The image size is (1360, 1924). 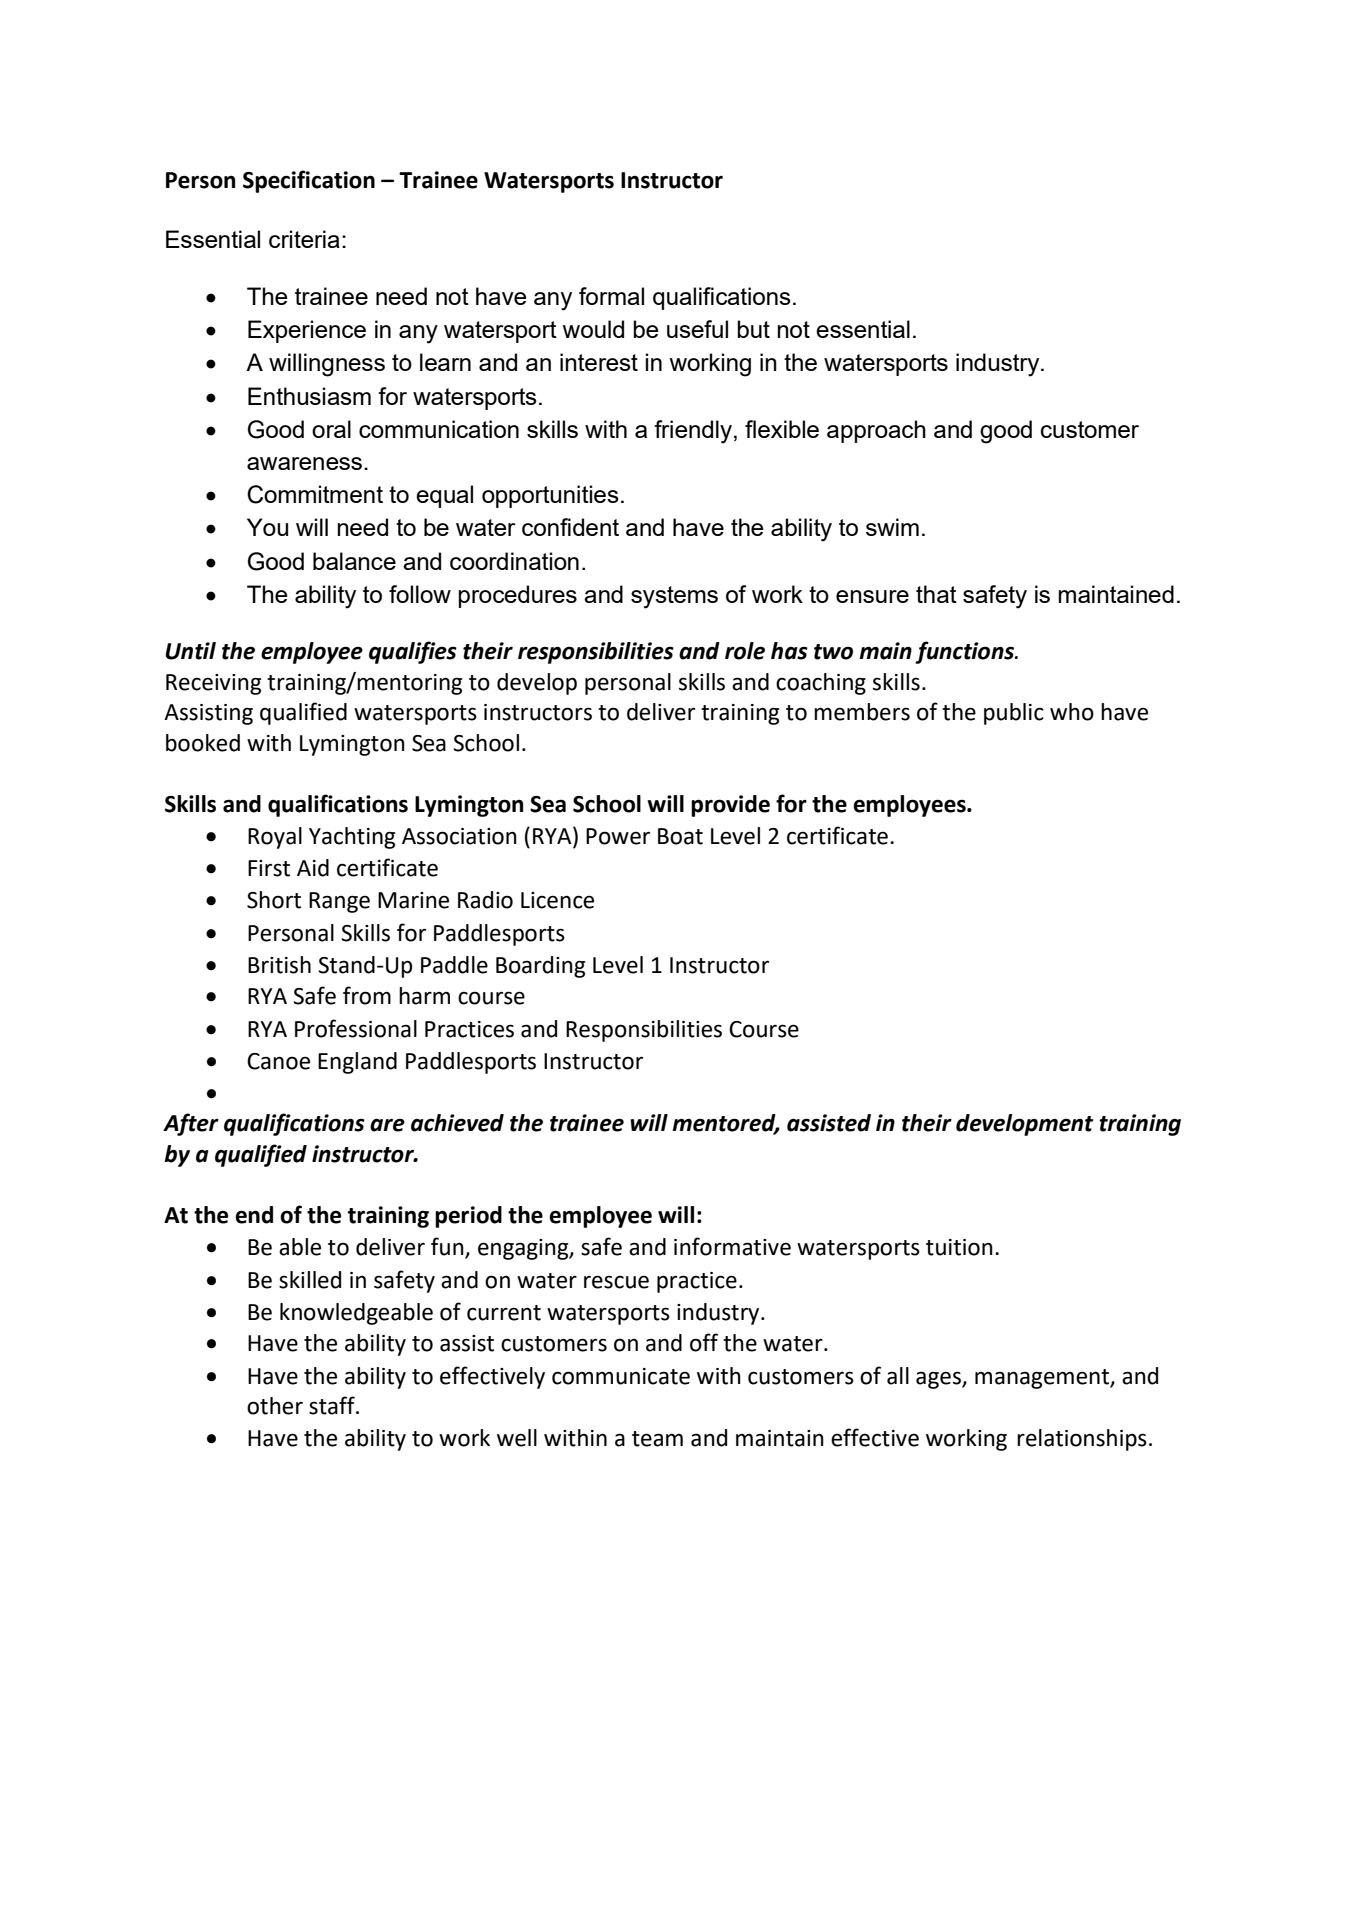 I want to click on public, so click(x=1014, y=714).
